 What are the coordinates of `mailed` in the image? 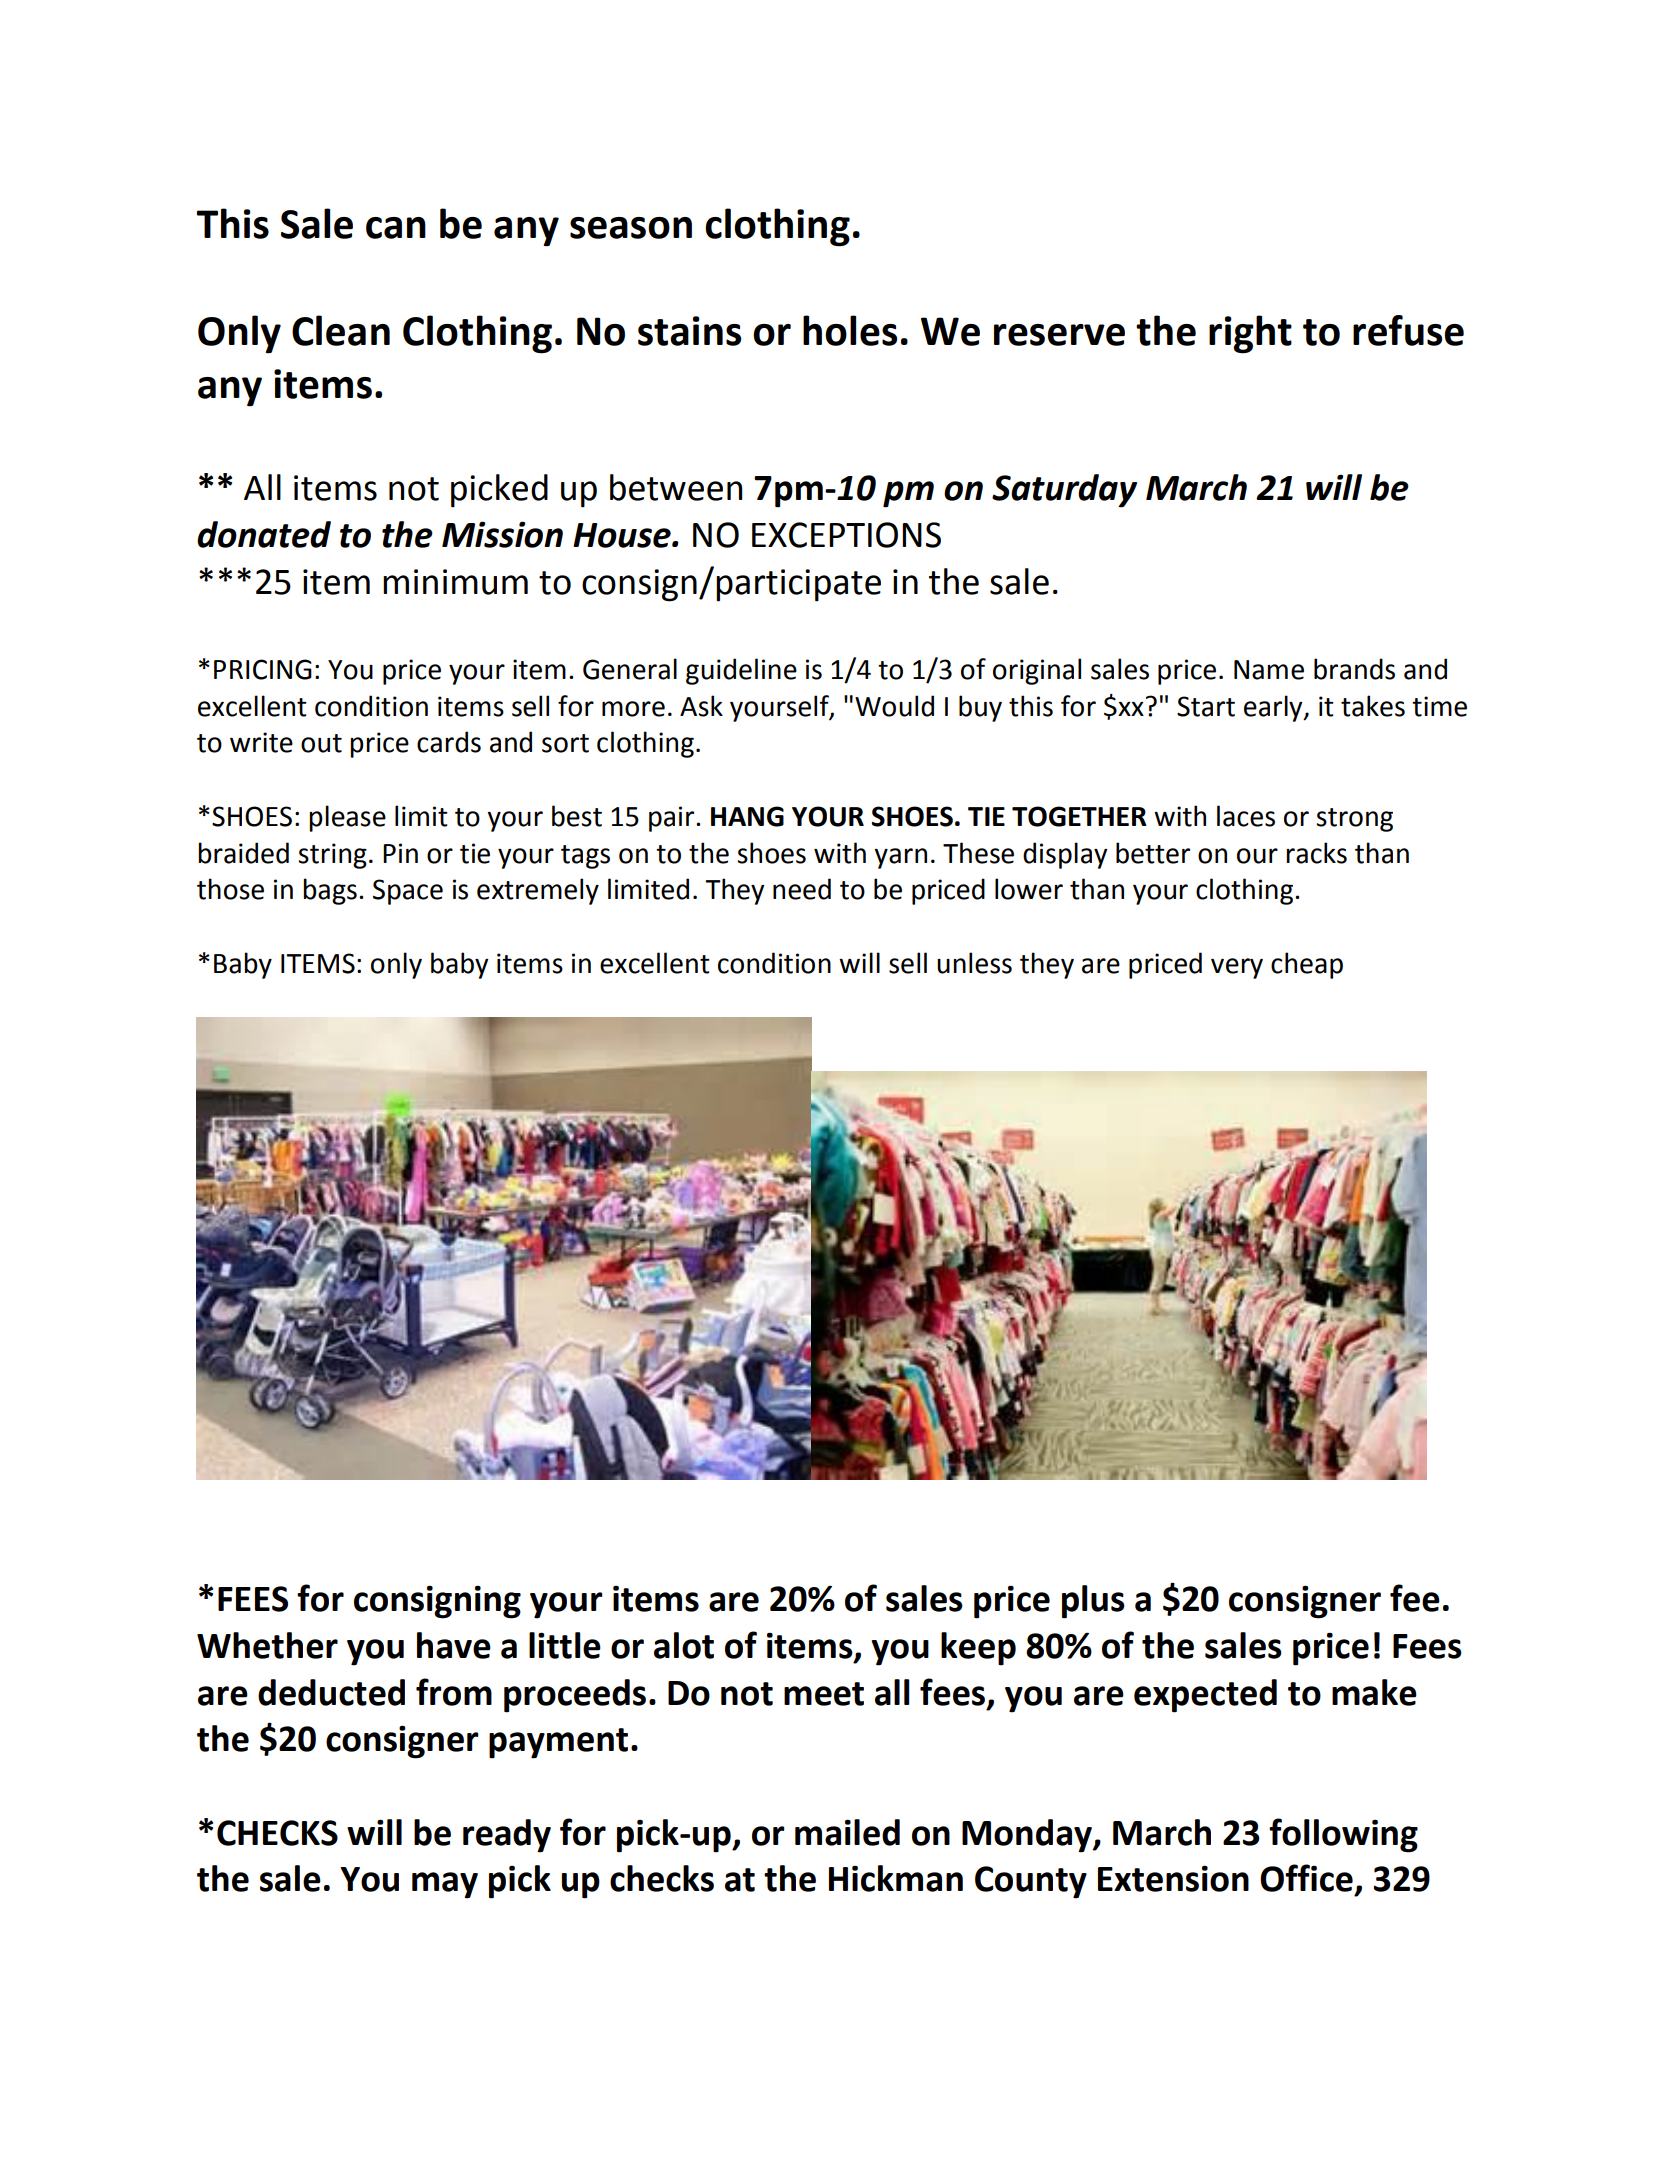 It's located at (847, 1832).
